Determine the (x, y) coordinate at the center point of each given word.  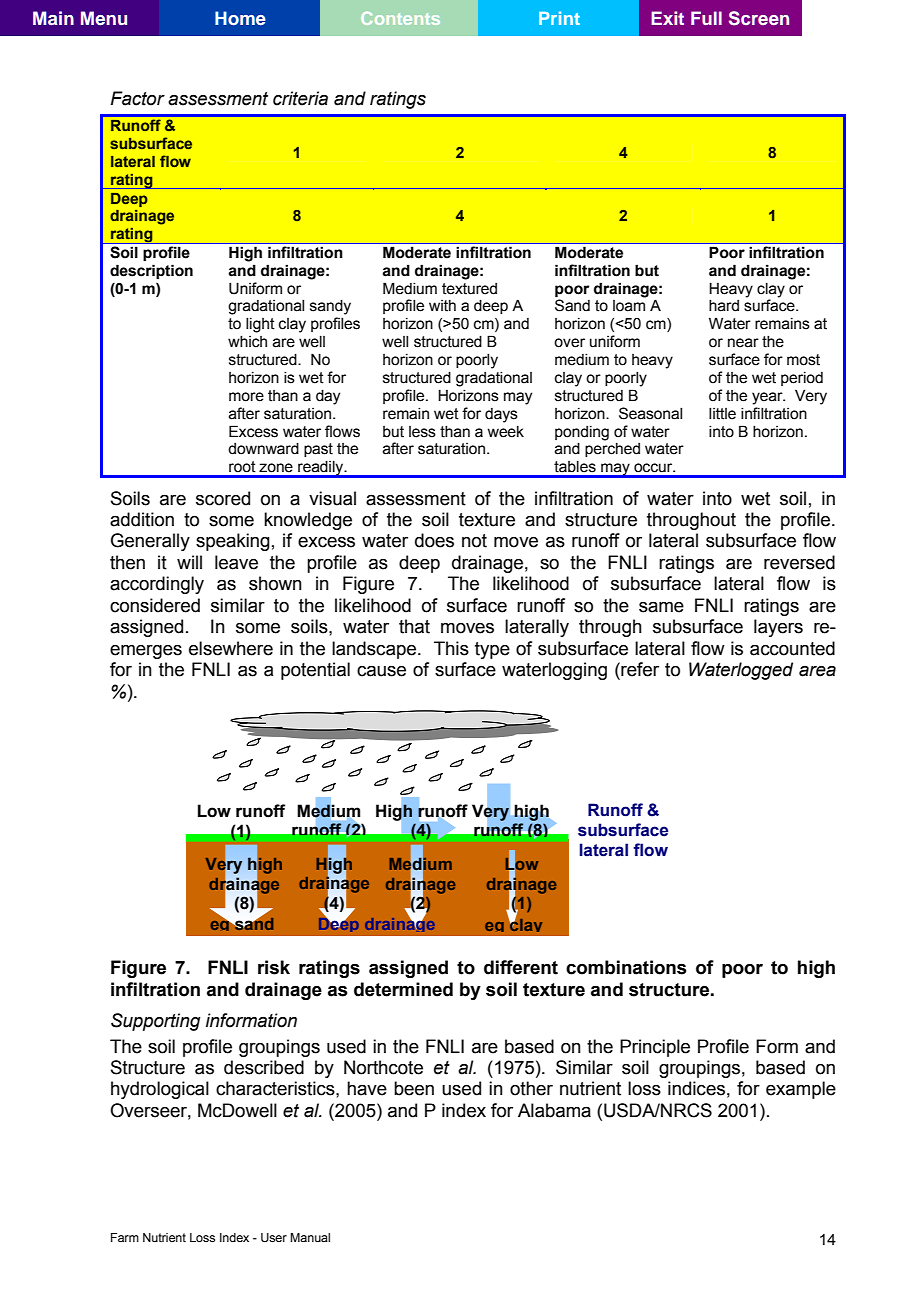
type (492, 650)
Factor (138, 98)
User (274, 1237)
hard (724, 306)
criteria (300, 98)
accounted (792, 648)
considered (155, 605)
